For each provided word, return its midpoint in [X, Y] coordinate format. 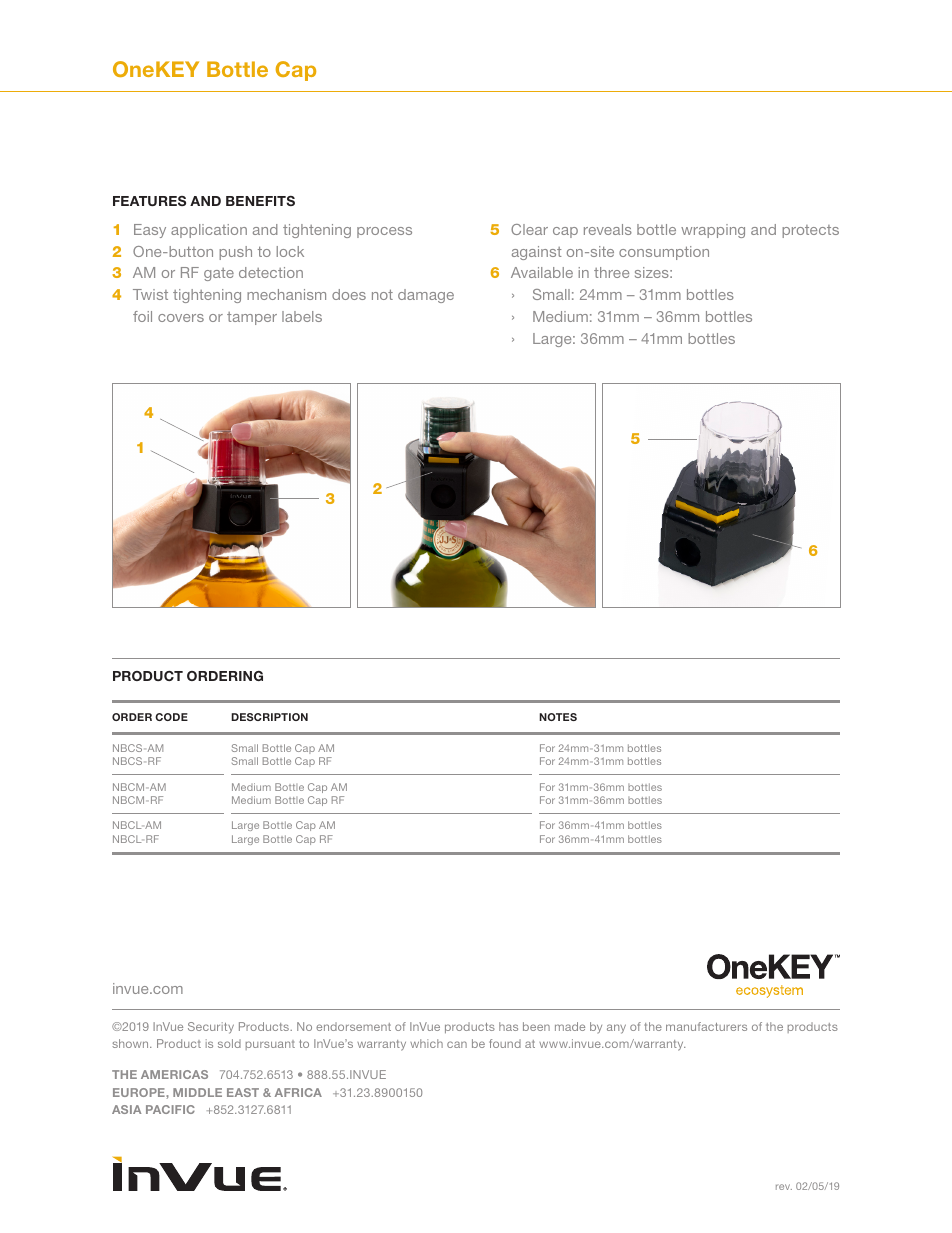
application [209, 231]
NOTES [558, 717]
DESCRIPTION [269, 717]
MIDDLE [197, 1092]
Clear [529, 229]
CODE [171, 717]
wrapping [713, 231]
